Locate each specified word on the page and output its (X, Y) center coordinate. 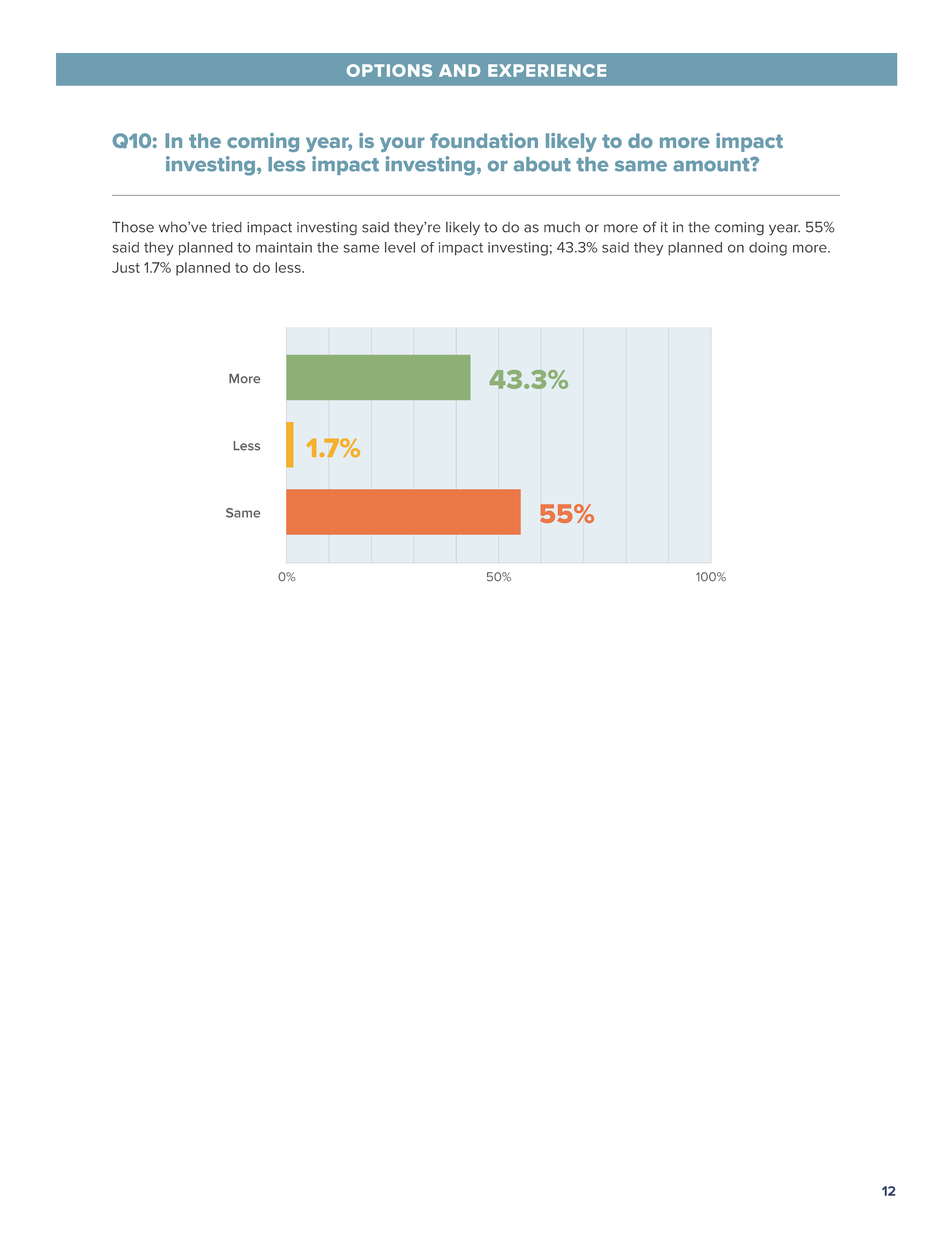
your (402, 144)
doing (768, 249)
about (542, 164)
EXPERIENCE (547, 70)
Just (126, 267)
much (562, 227)
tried (227, 227)
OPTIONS (389, 70)
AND (460, 70)
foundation (484, 140)
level (400, 247)
